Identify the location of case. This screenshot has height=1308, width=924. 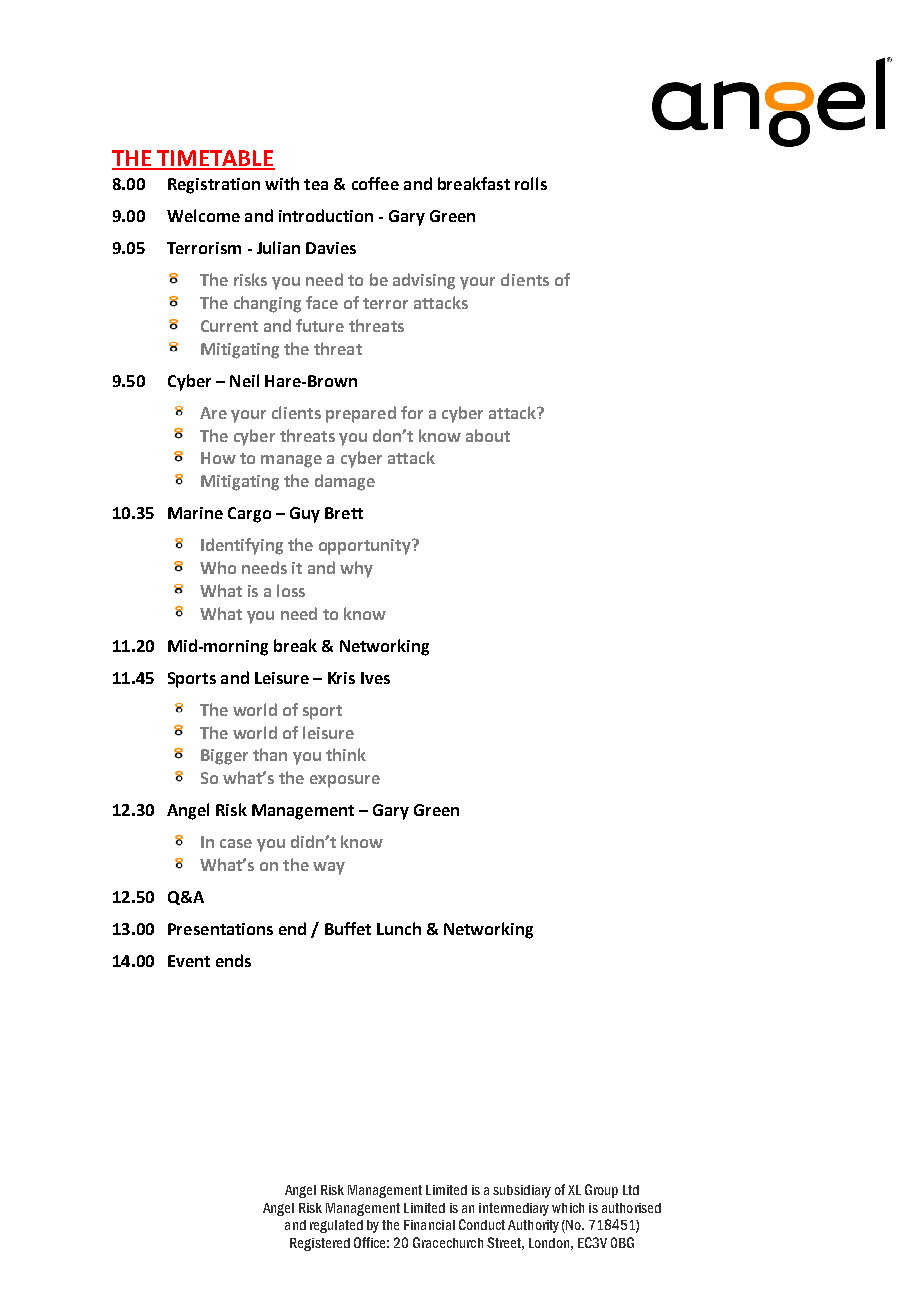
(236, 843).
